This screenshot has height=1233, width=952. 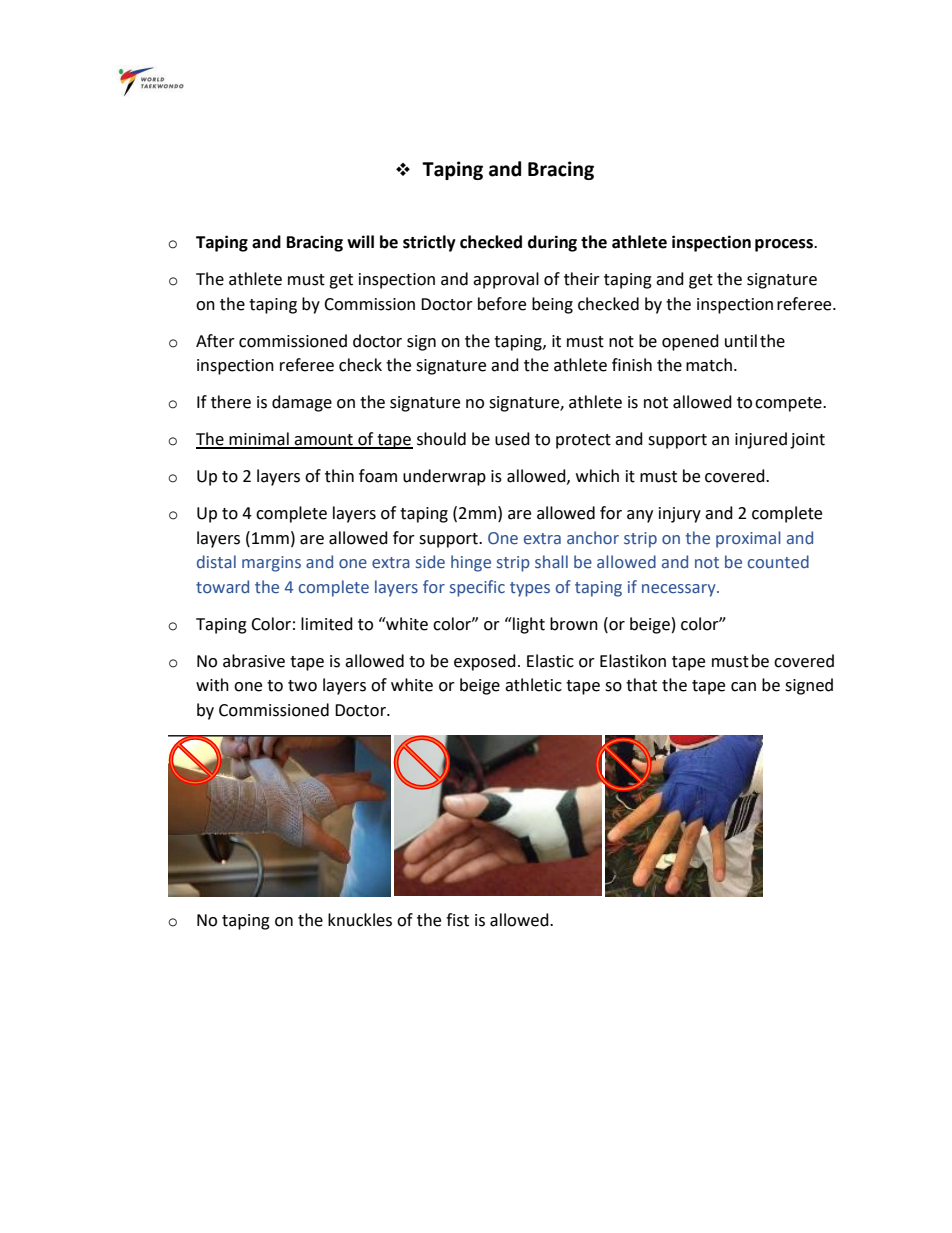 What do you see at coordinates (743, 687) in the screenshot?
I see `can` at bounding box center [743, 687].
